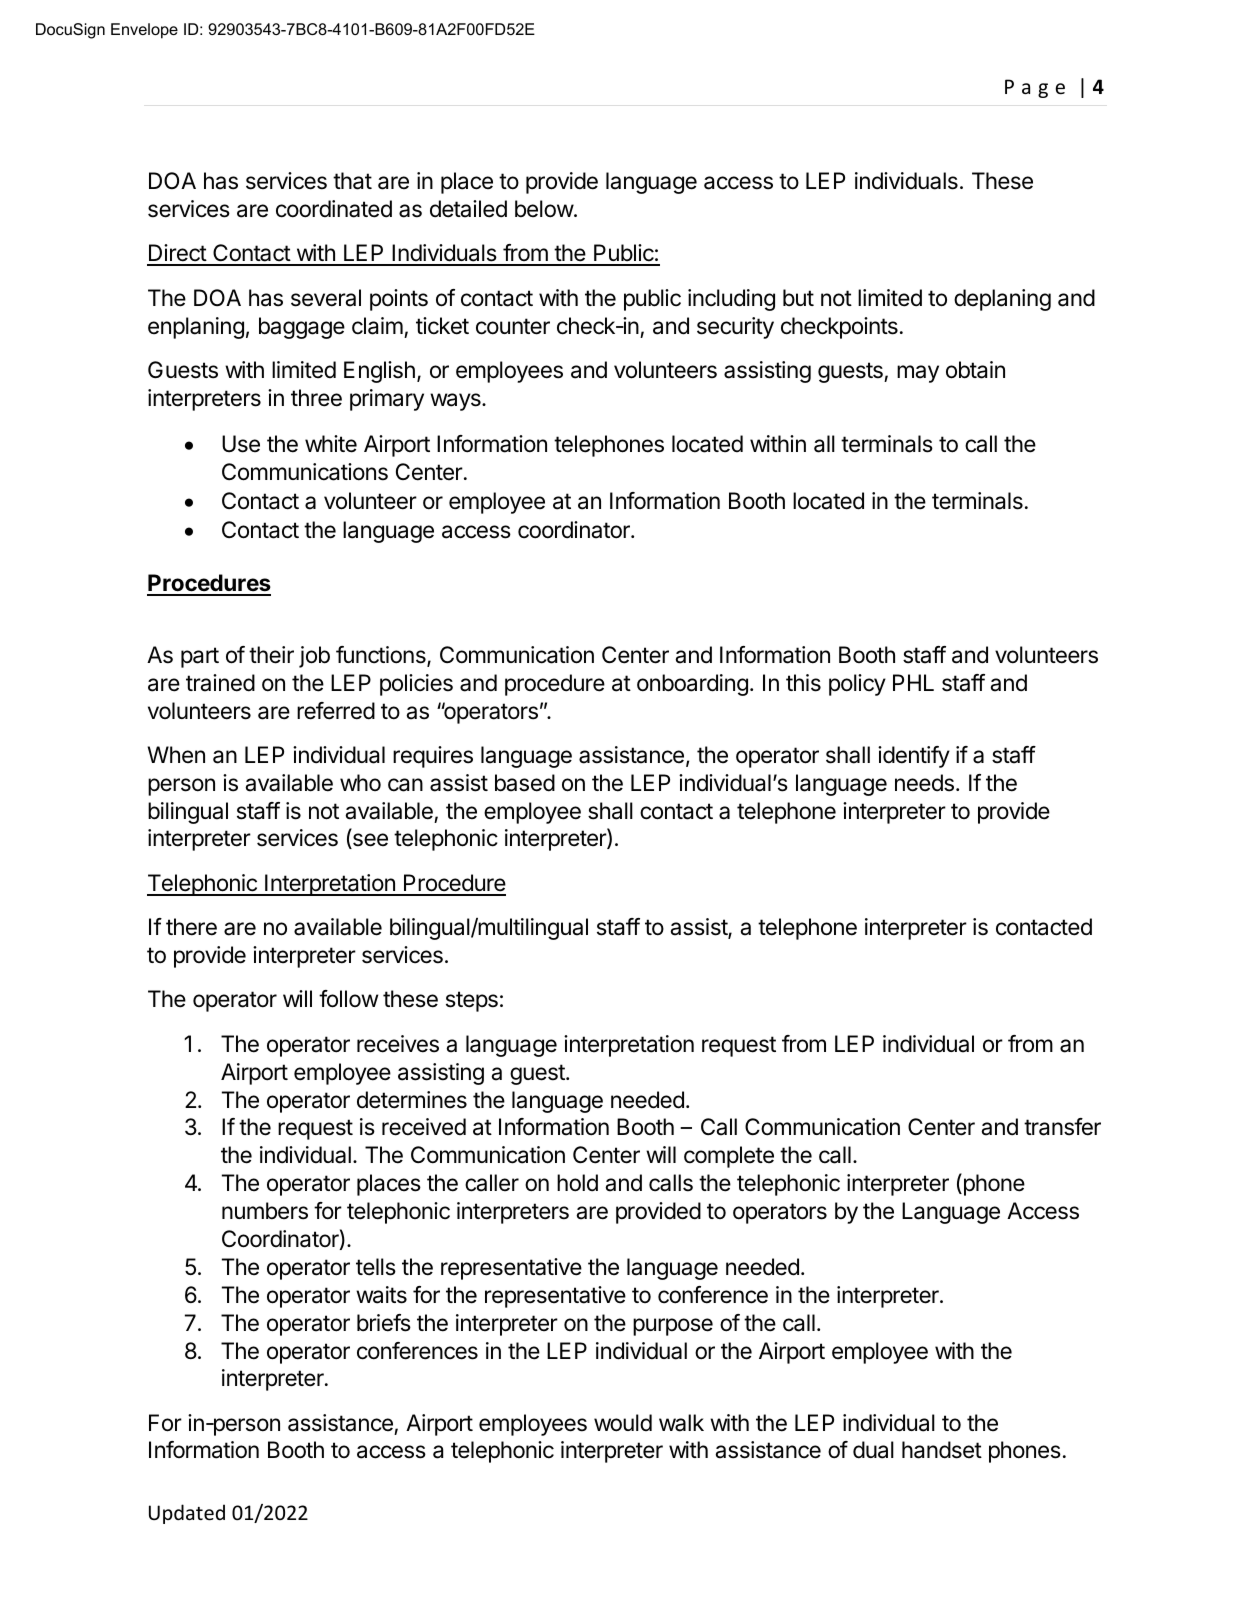 The image size is (1251, 1619). I want to click on needs, so click(924, 783).
